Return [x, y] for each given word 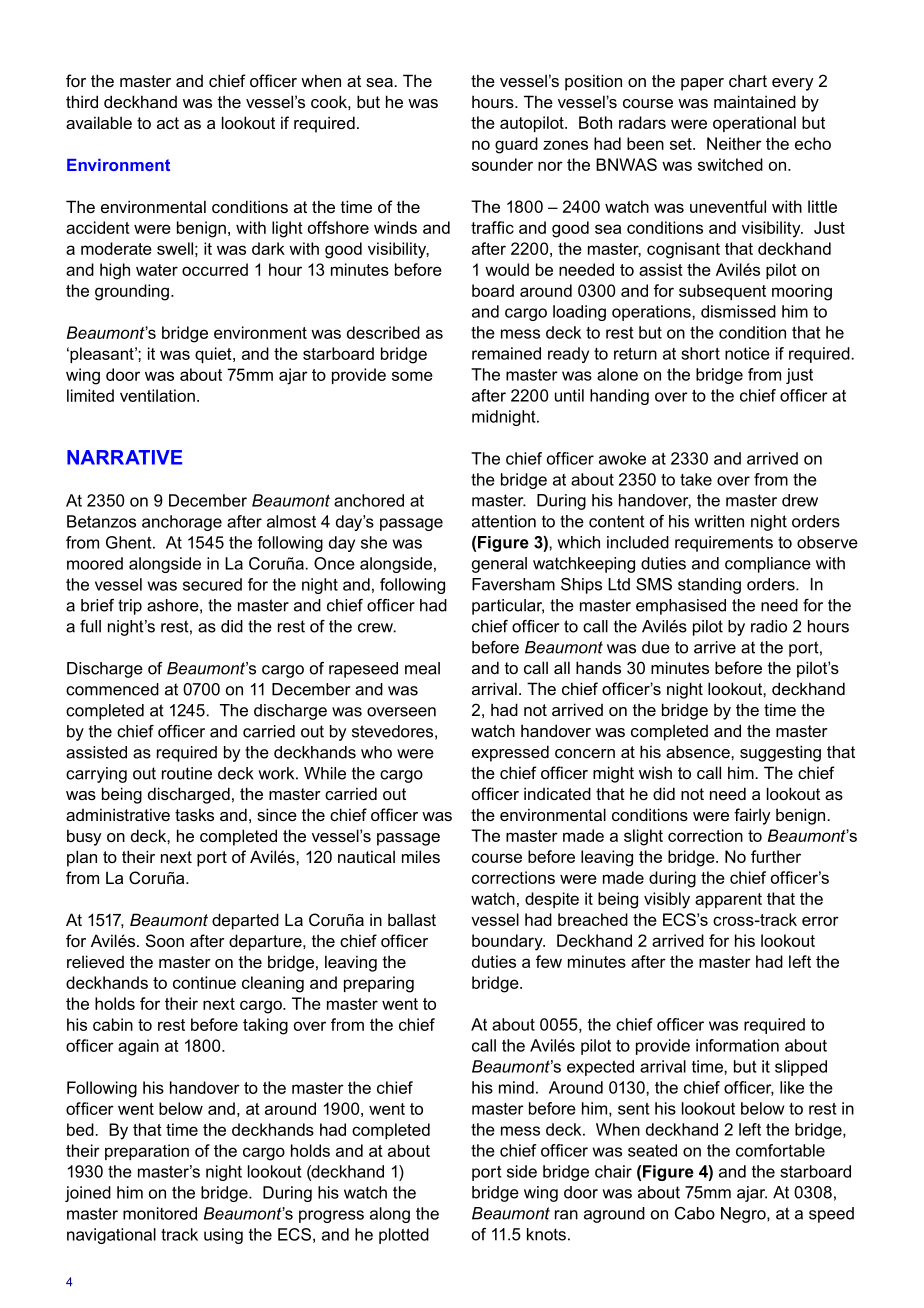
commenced [112, 689]
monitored [160, 1213]
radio [769, 626]
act [168, 123]
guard [516, 145]
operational [754, 124]
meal [422, 668]
